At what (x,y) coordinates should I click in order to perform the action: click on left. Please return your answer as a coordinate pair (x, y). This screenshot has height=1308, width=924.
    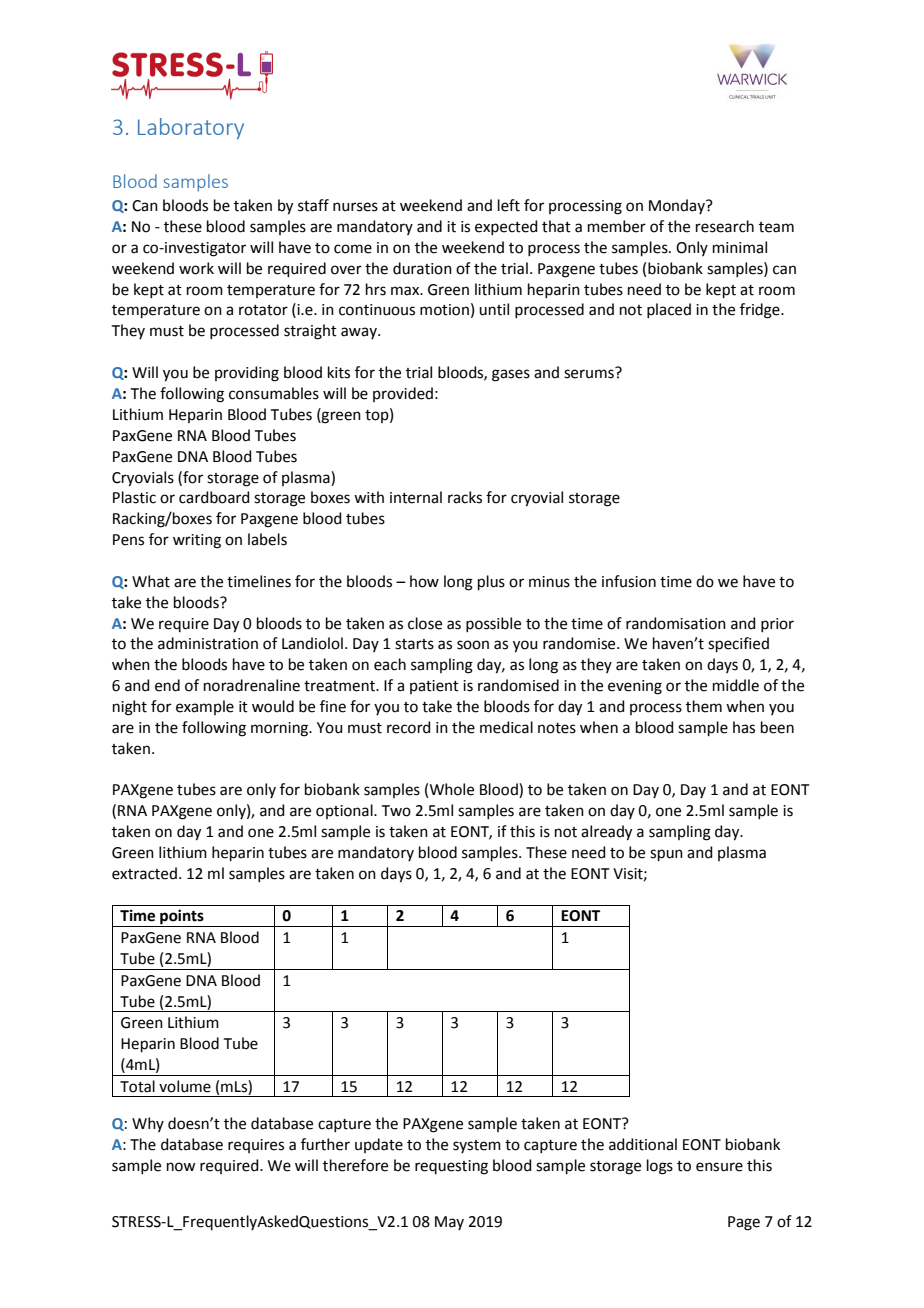
    Looking at the image, I should click on (509, 205).
